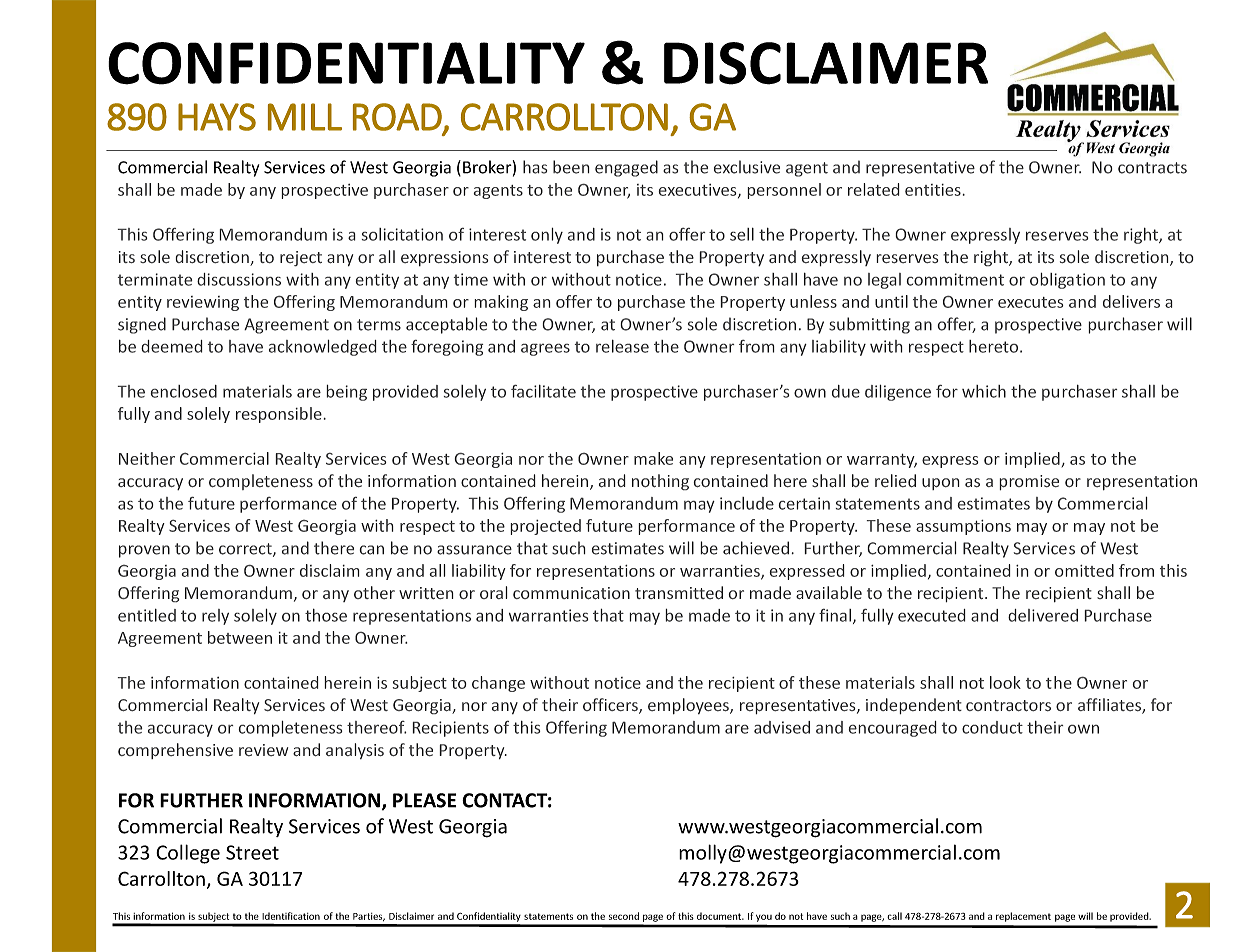 Image resolution: width=1233 pixels, height=952 pixels. What do you see at coordinates (660, 482) in the screenshot?
I see `nothing` at bounding box center [660, 482].
